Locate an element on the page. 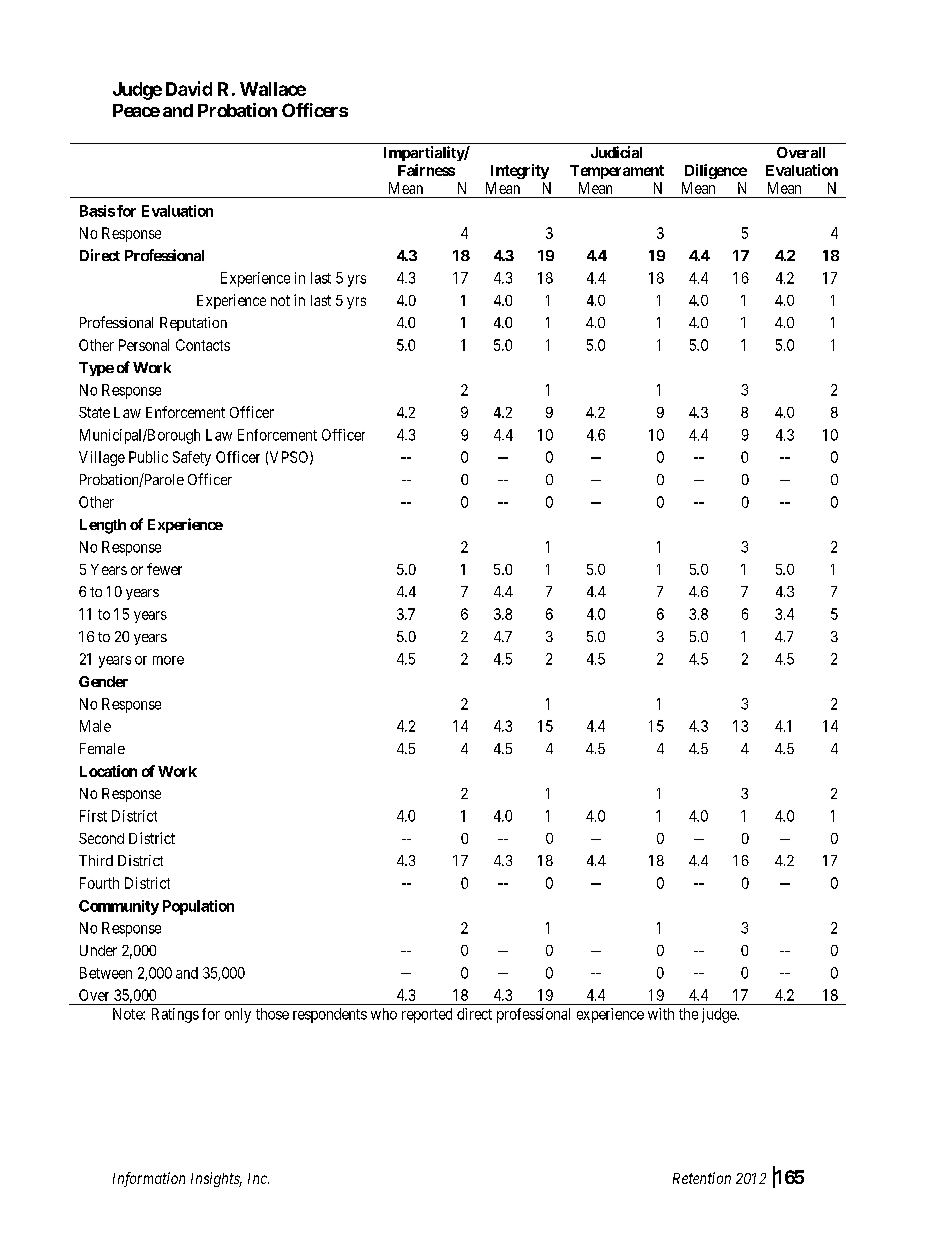 The width and height of the image is (952, 1233). Inc is located at coordinates (258, 1178).
